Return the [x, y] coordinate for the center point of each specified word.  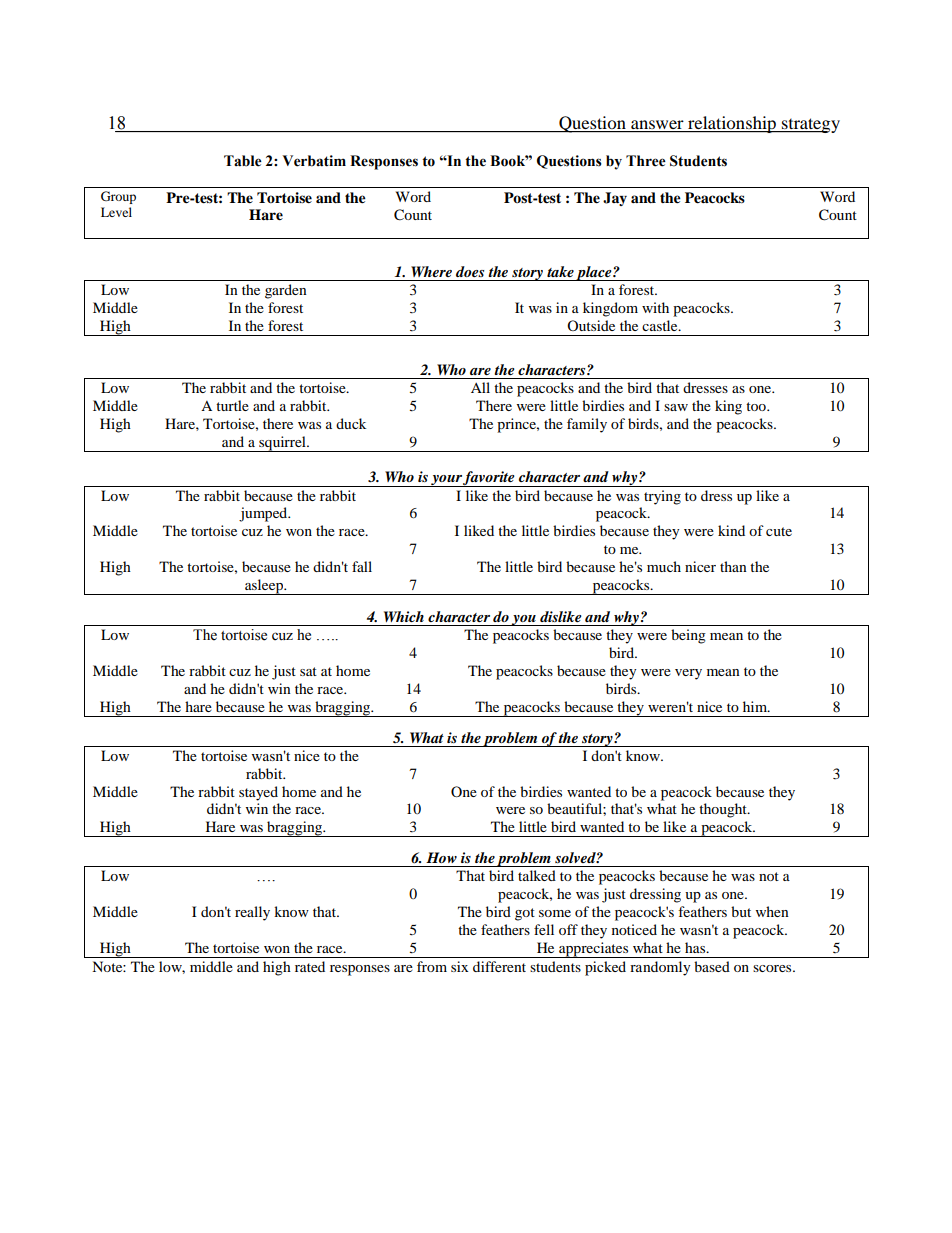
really [252, 913]
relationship [732, 124]
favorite [489, 479]
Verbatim [314, 161]
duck [351, 423]
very [688, 674]
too [757, 406]
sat [308, 671]
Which [404, 616]
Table [243, 161]
